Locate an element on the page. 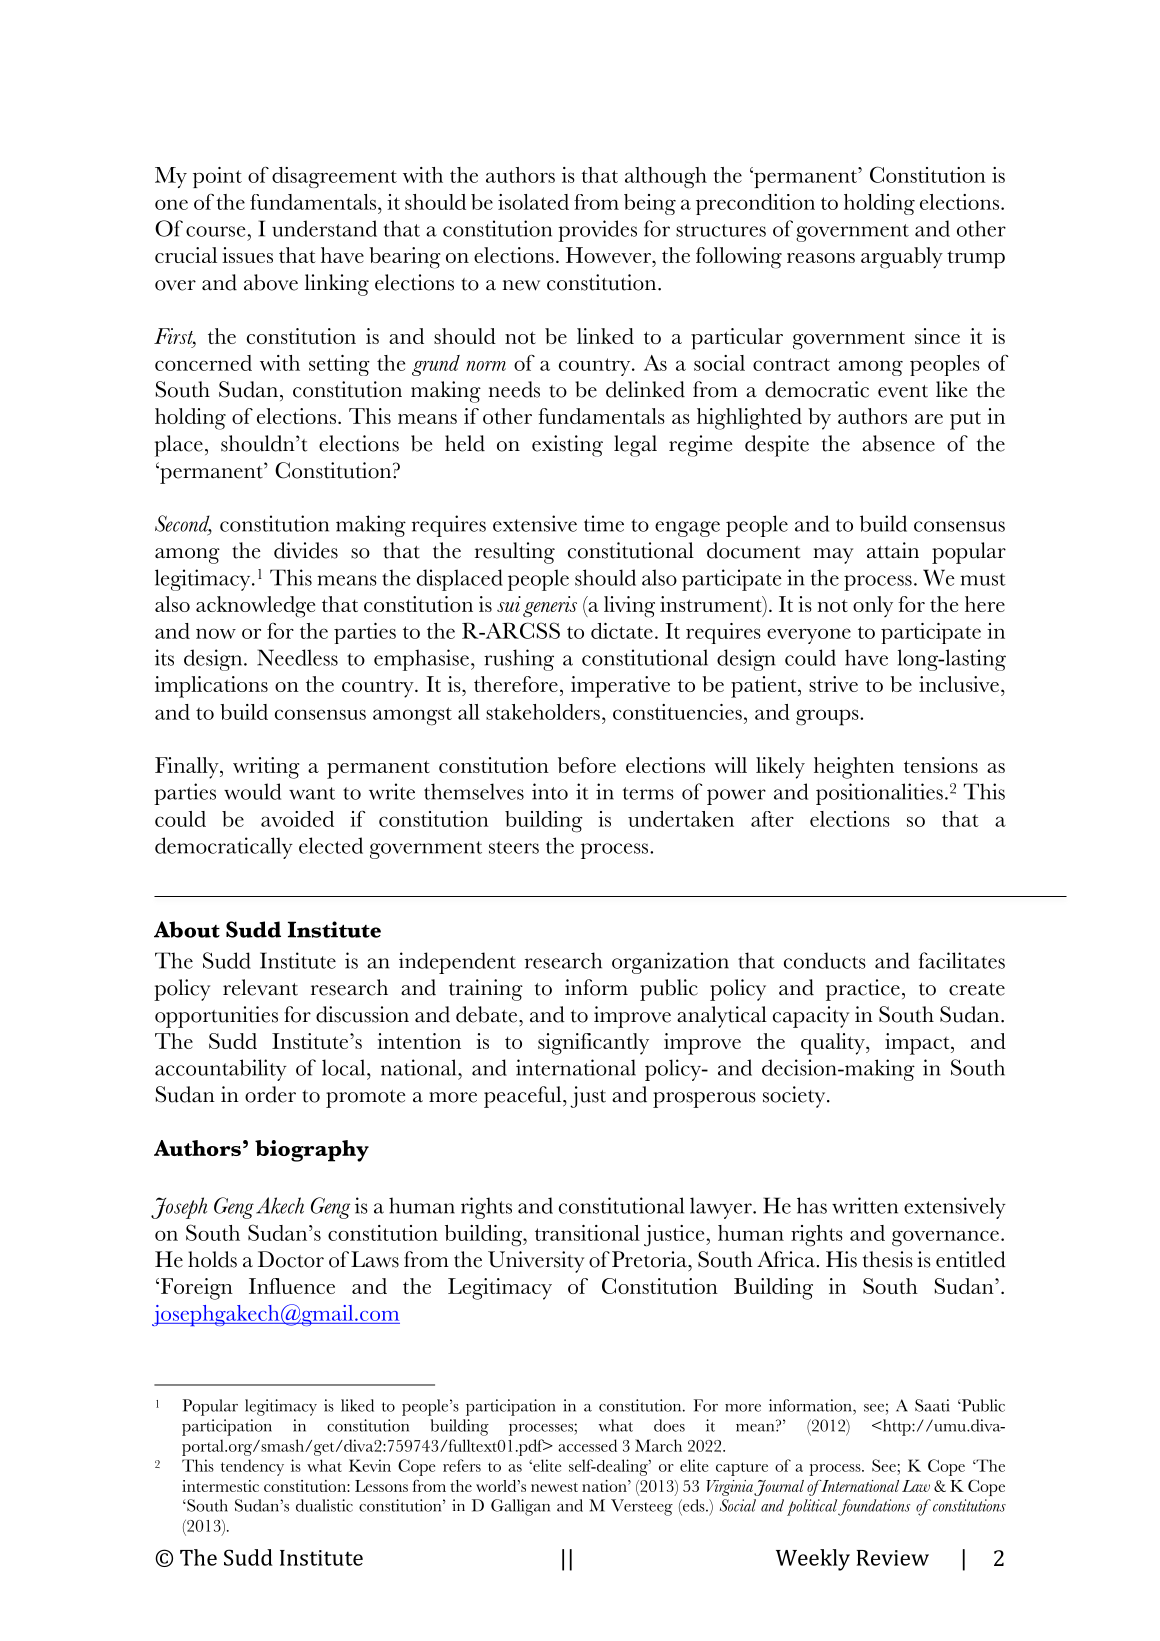 The width and height of the document is (1160, 1641). newest is located at coordinates (554, 1487).
